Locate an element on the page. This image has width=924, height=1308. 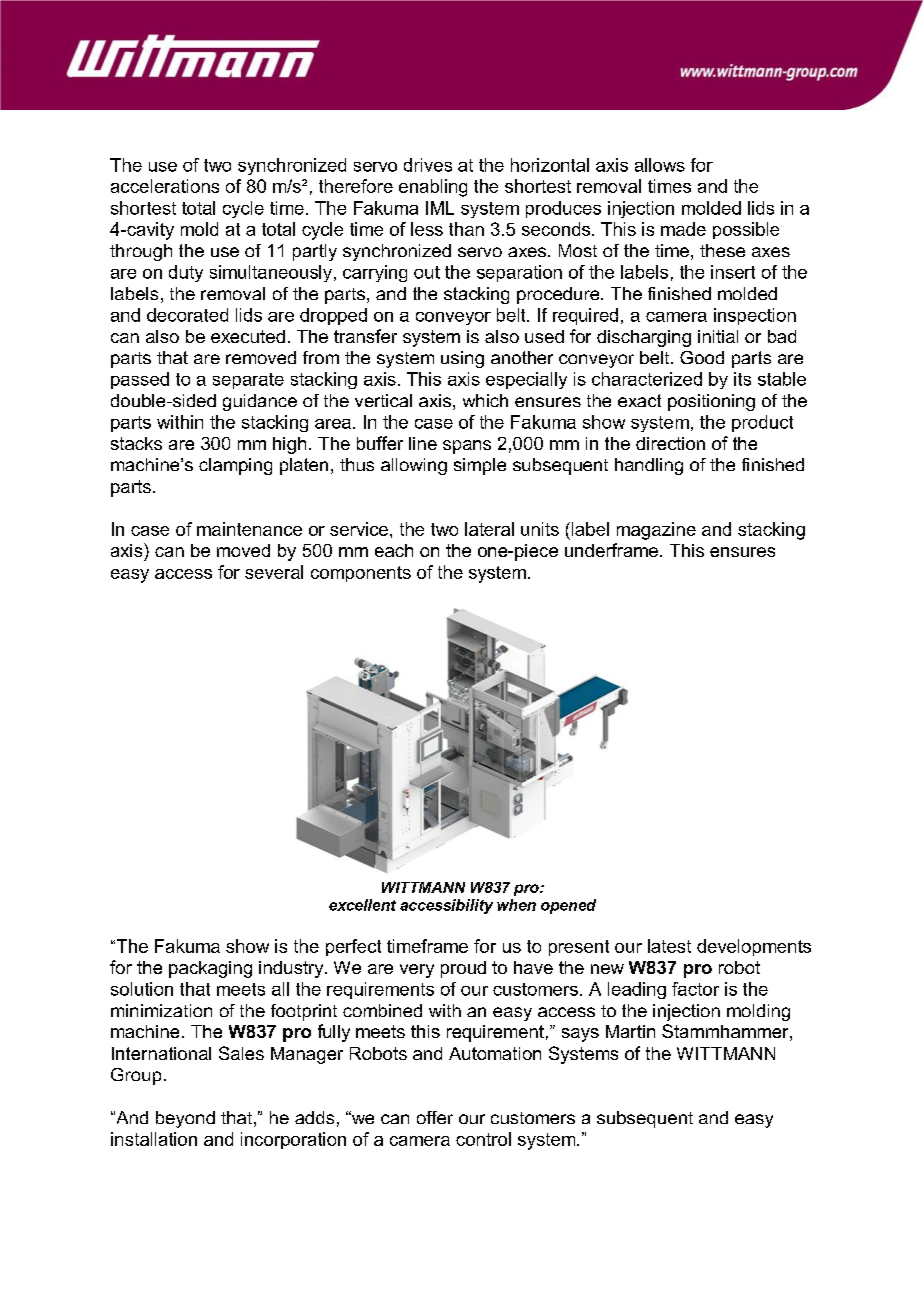
Martin is located at coordinates (630, 1031).
